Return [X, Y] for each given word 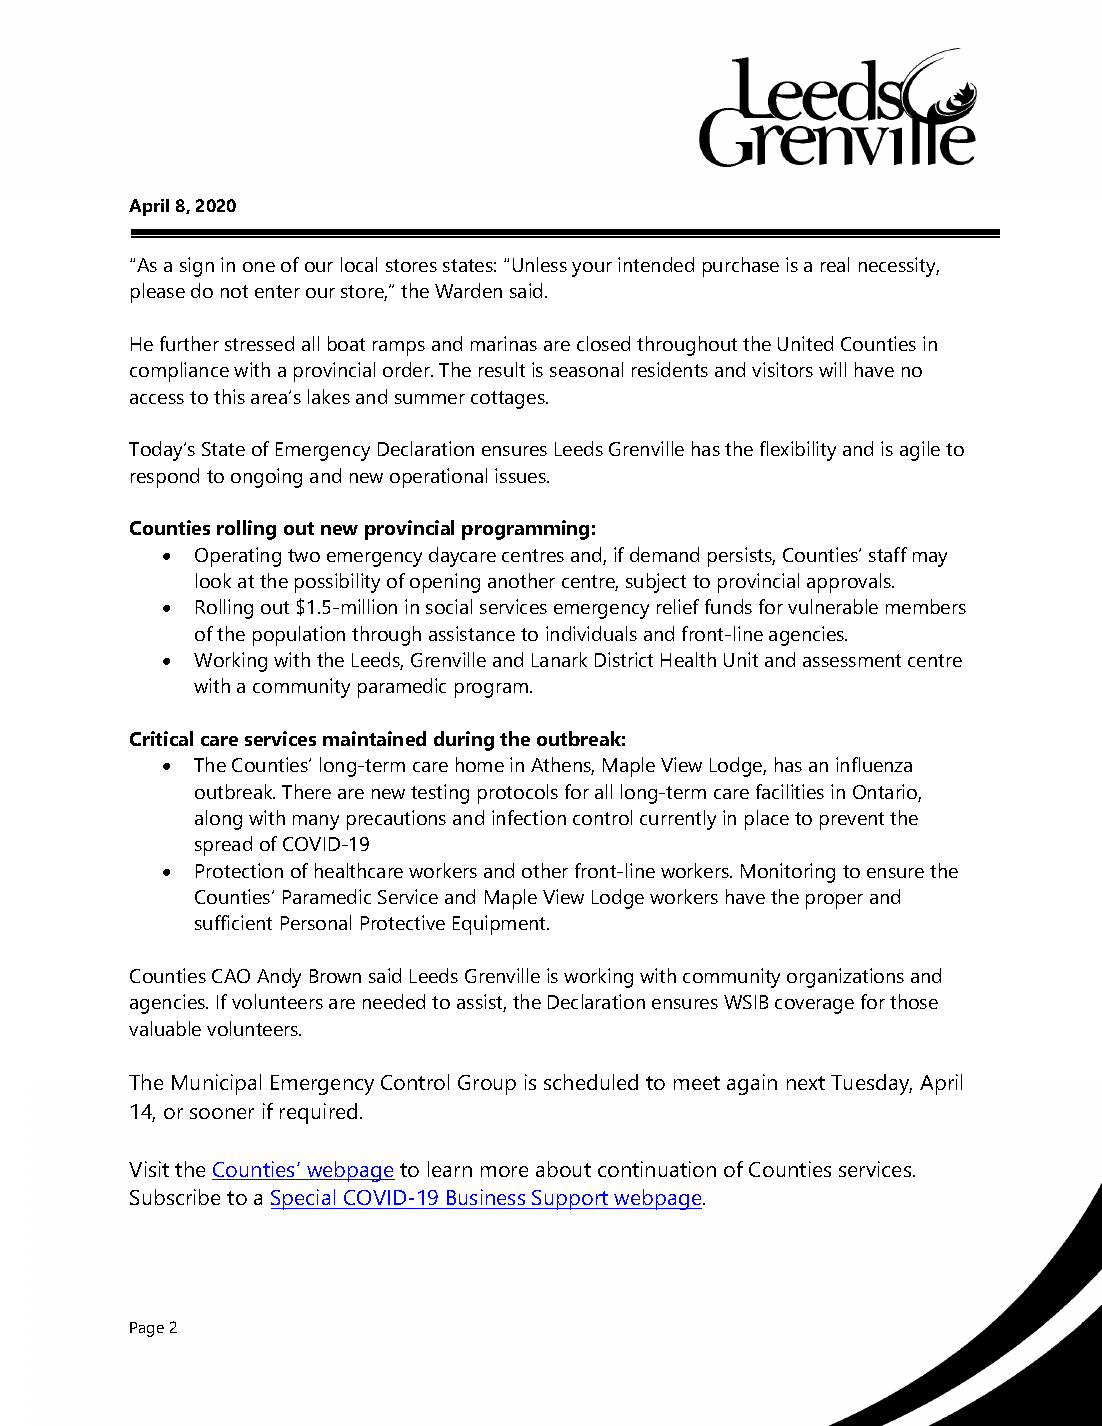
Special [304, 1199]
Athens [562, 766]
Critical [161, 738]
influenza [874, 764]
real [835, 264]
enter [277, 291]
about [563, 1169]
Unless [540, 264]
